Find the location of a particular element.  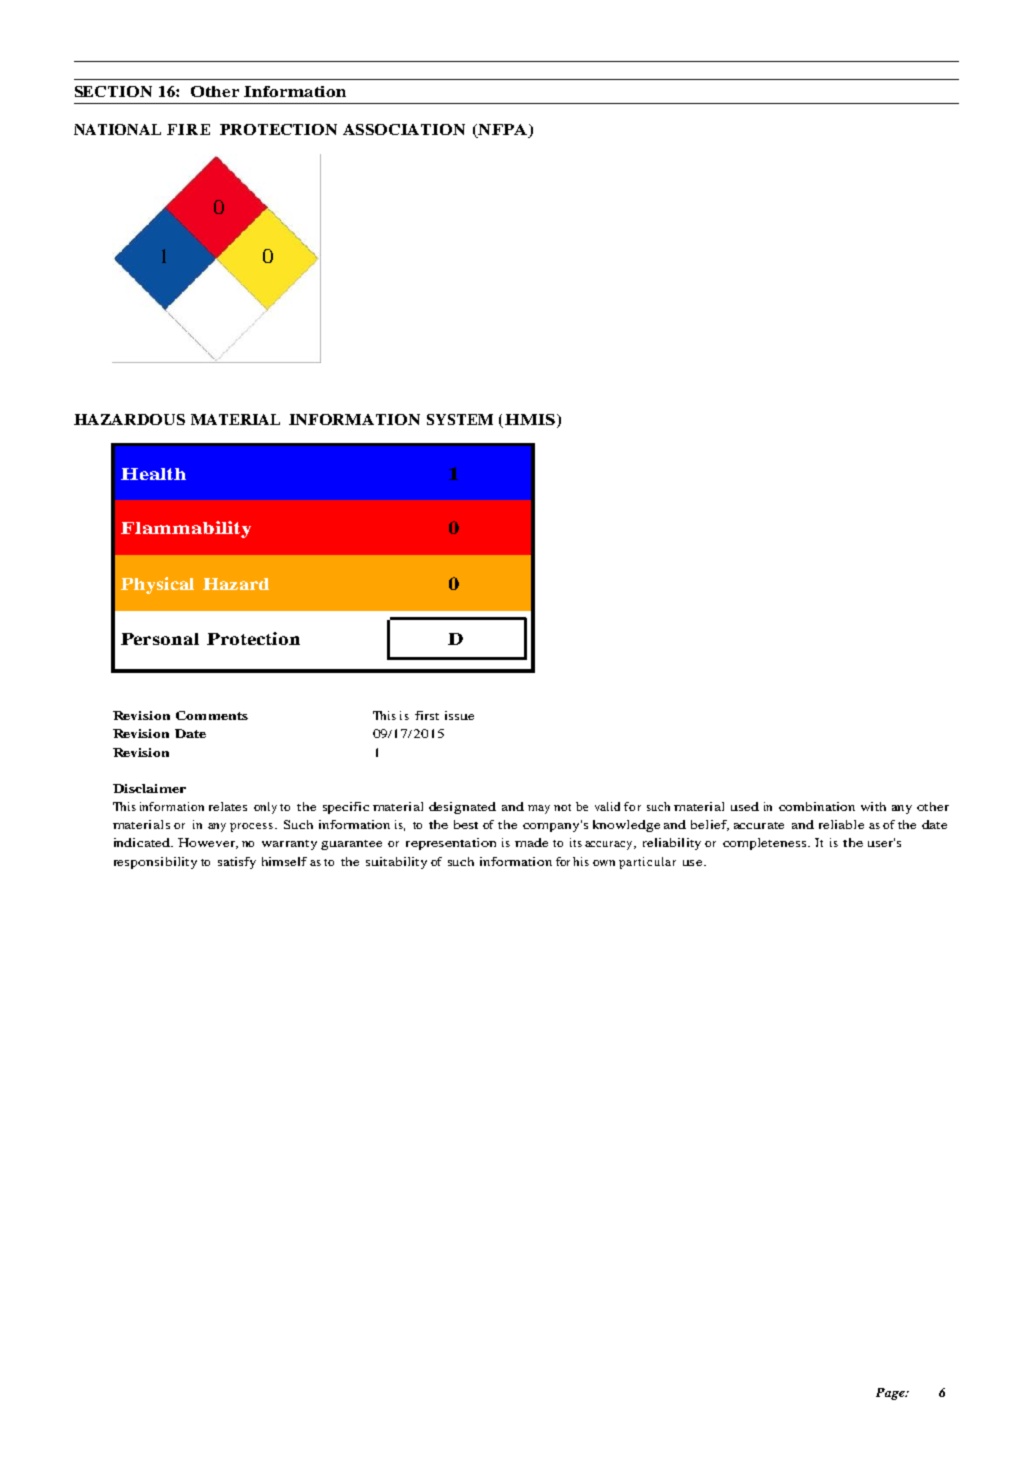

completeness is located at coordinates (766, 844).
